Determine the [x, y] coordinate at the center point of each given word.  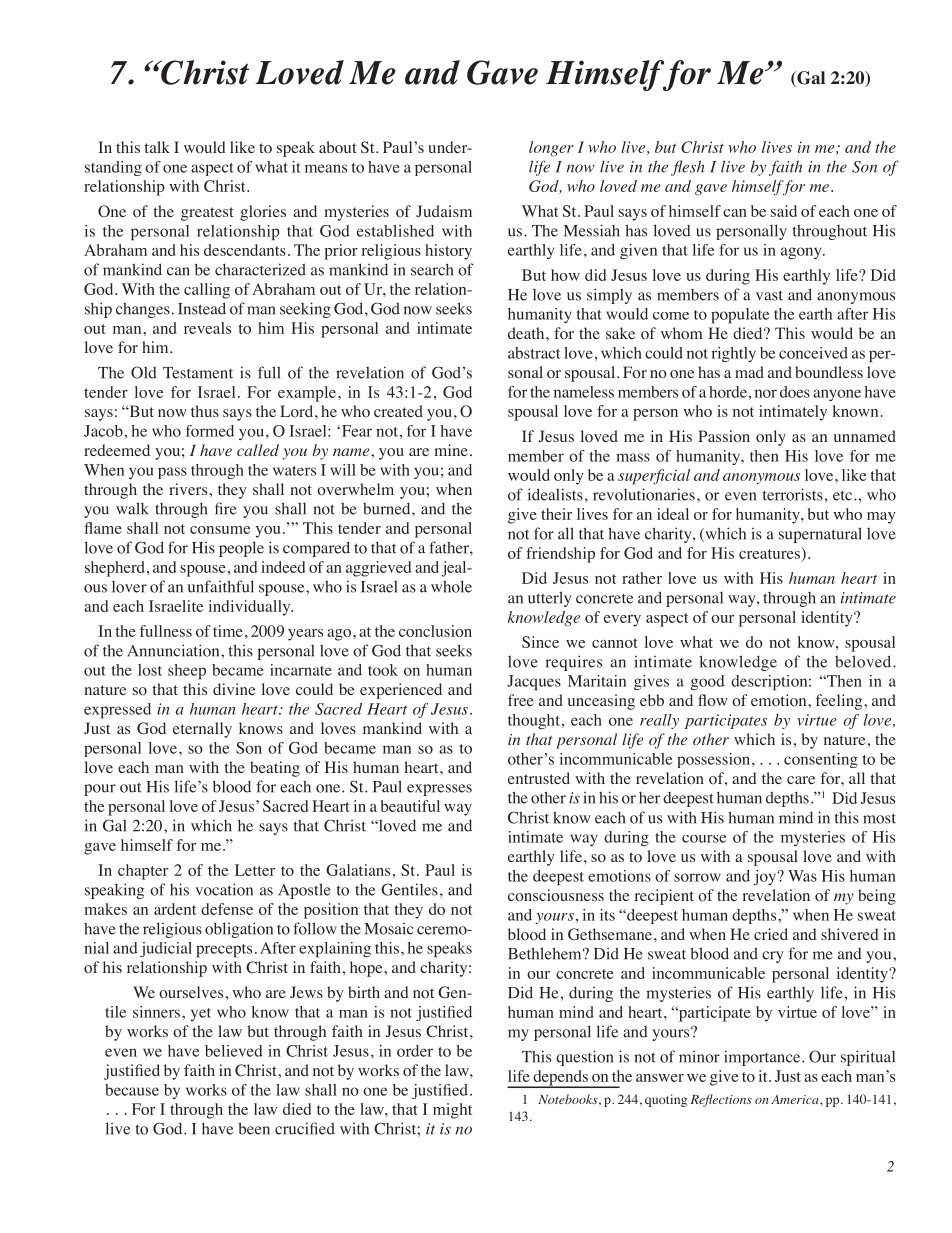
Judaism [444, 211]
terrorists [793, 494]
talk [157, 147]
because [132, 1090]
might [452, 1111]
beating [275, 769]
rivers [189, 489]
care [801, 780]
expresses [439, 790]
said [784, 211]
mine [451, 450]
